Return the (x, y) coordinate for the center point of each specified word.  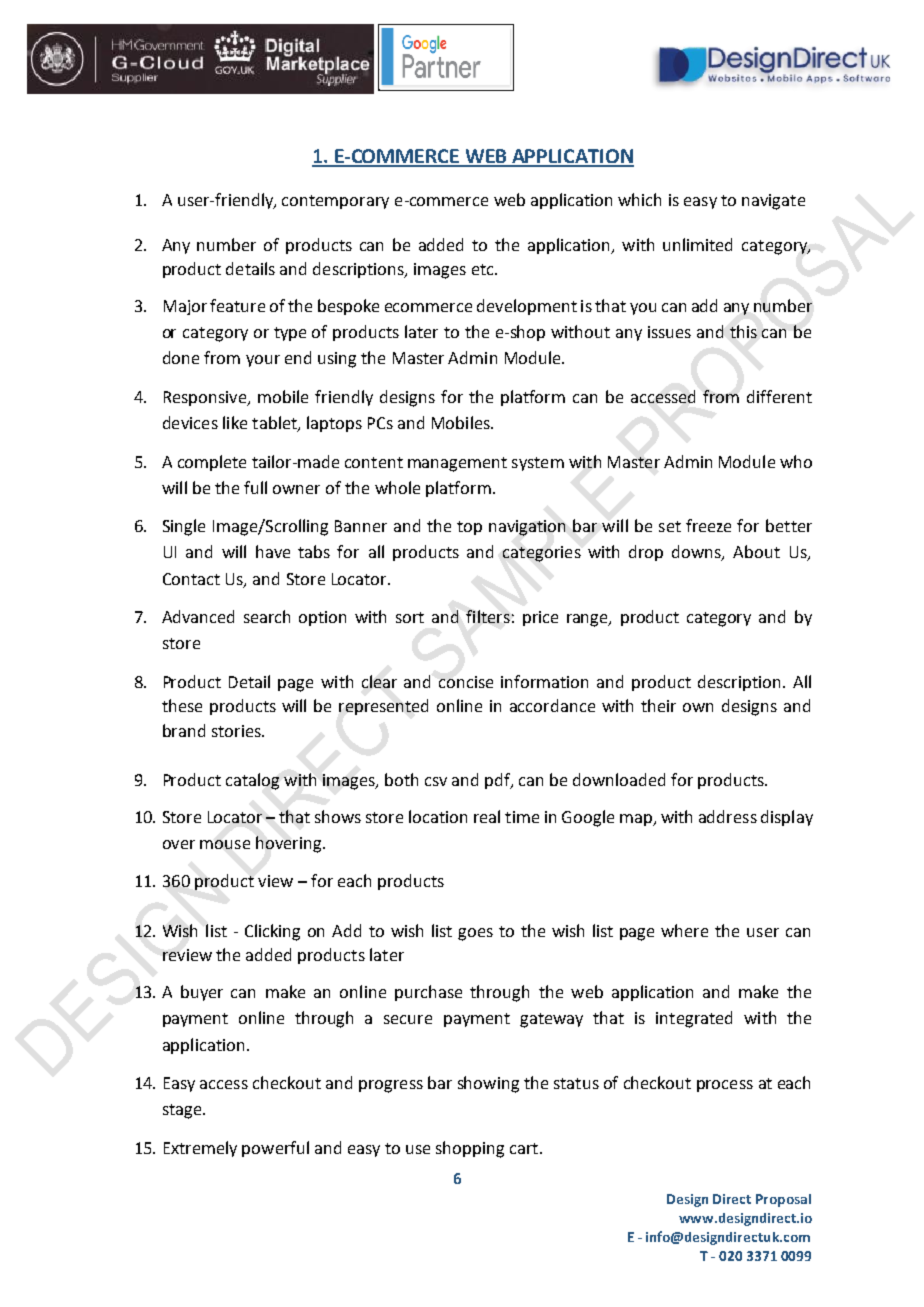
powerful (275, 1149)
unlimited (697, 244)
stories (237, 731)
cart (524, 1148)
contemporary (335, 202)
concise (466, 682)
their (658, 705)
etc (484, 269)
